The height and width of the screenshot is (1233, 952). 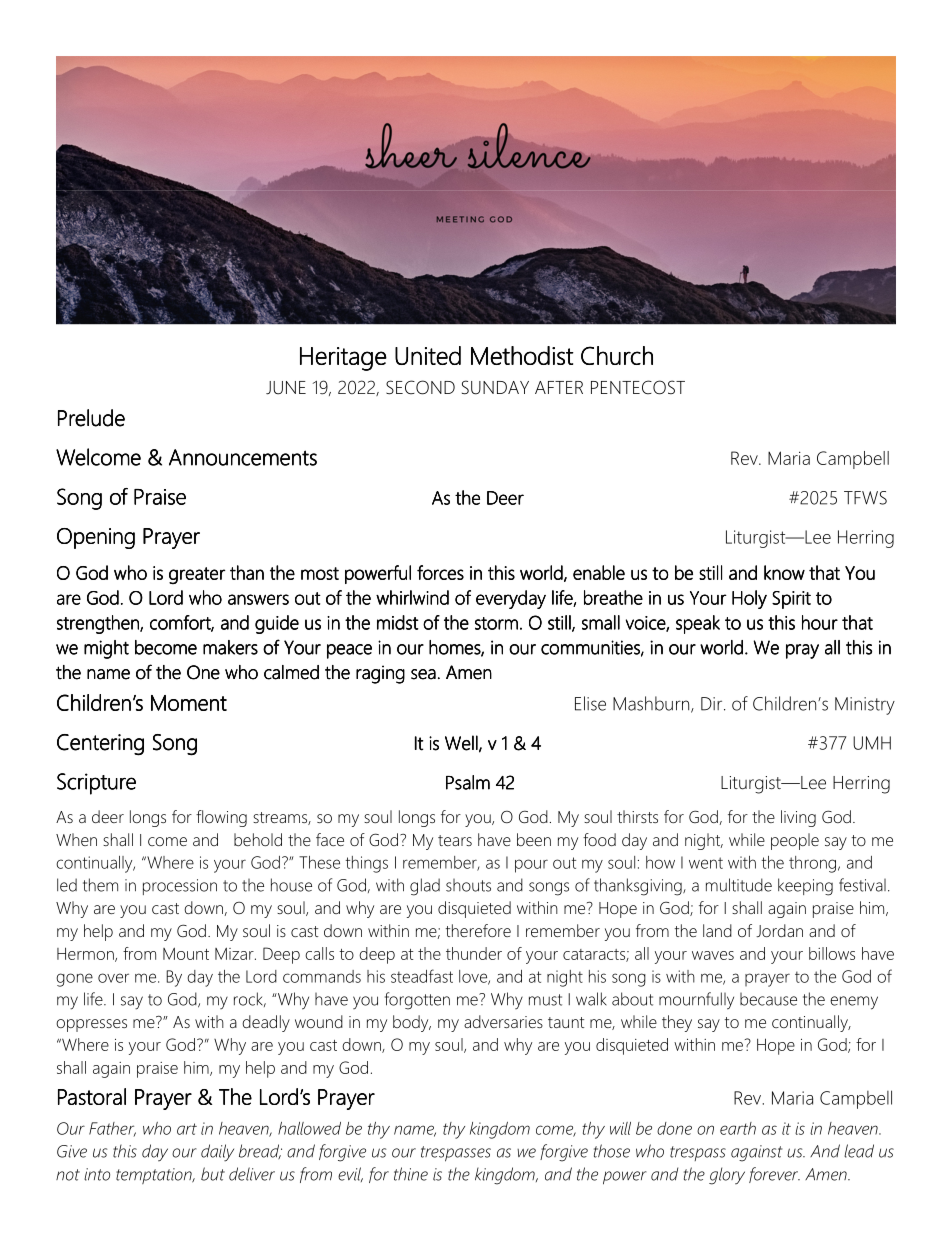 What do you see at coordinates (440, 572) in the screenshot?
I see `forces` at bounding box center [440, 572].
